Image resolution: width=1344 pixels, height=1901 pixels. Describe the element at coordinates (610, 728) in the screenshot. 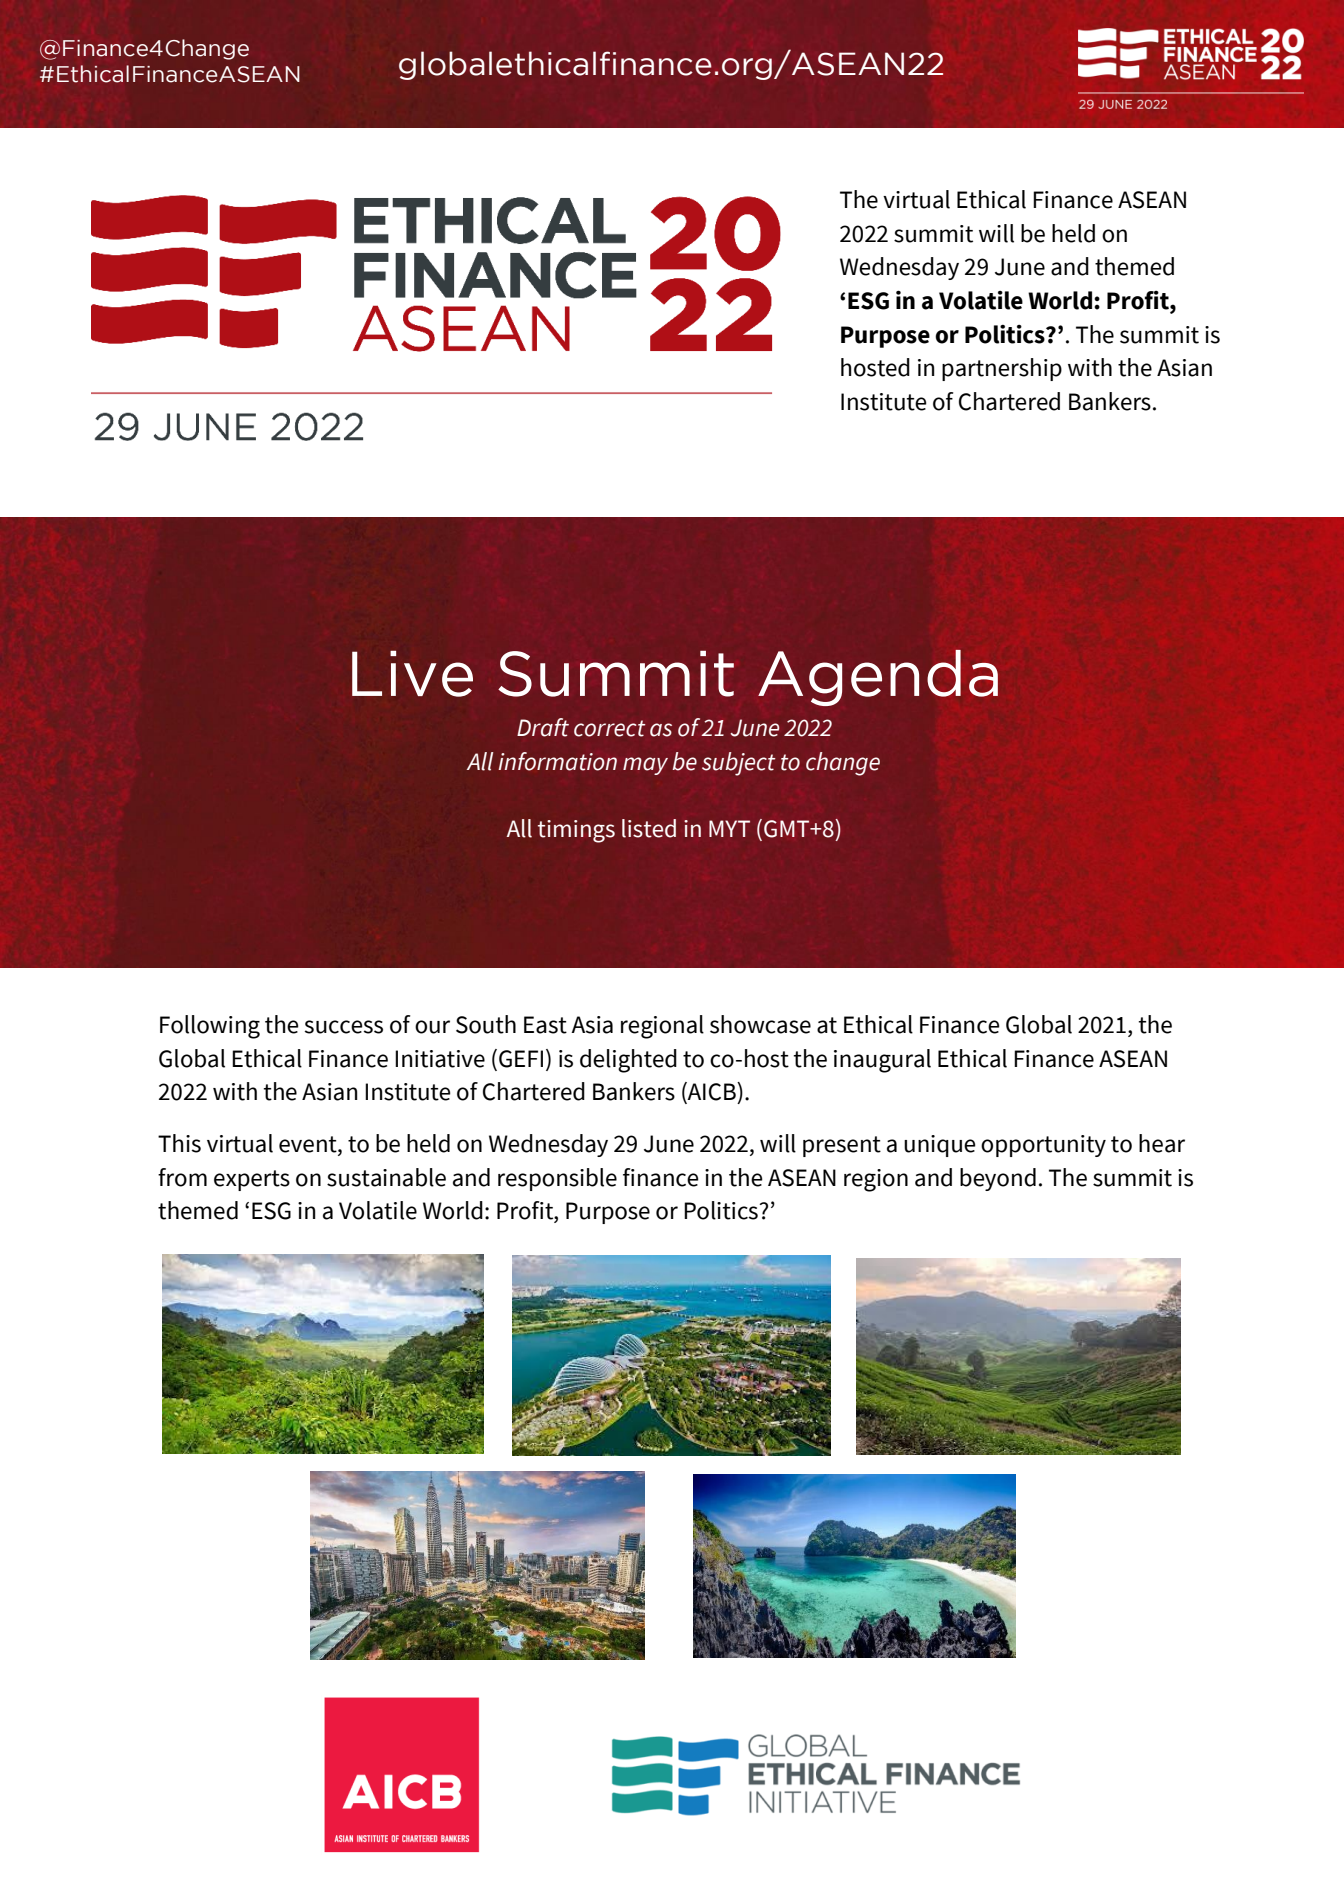

I see `correct` at that location.
